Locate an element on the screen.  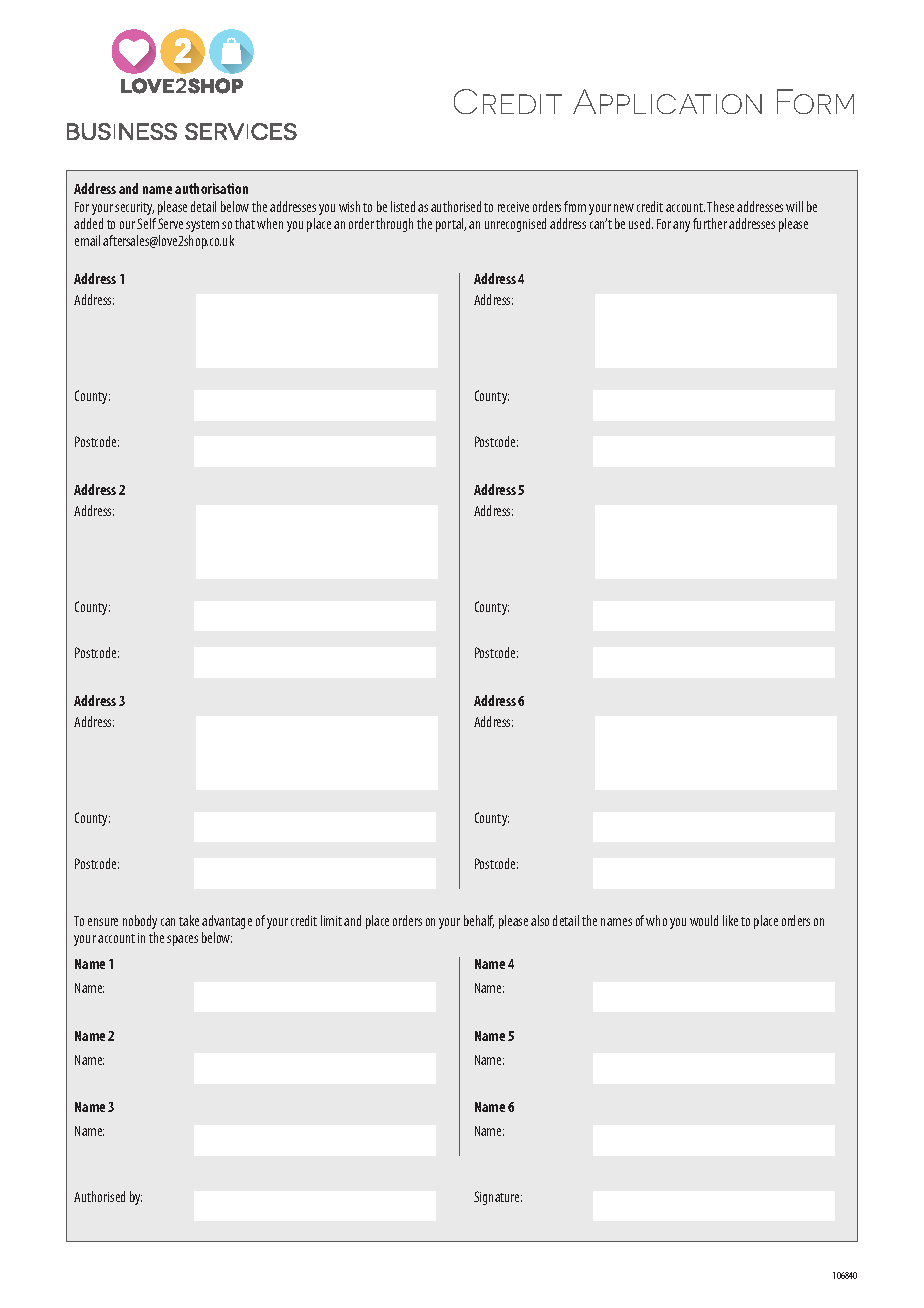
listed is located at coordinates (403, 206).
